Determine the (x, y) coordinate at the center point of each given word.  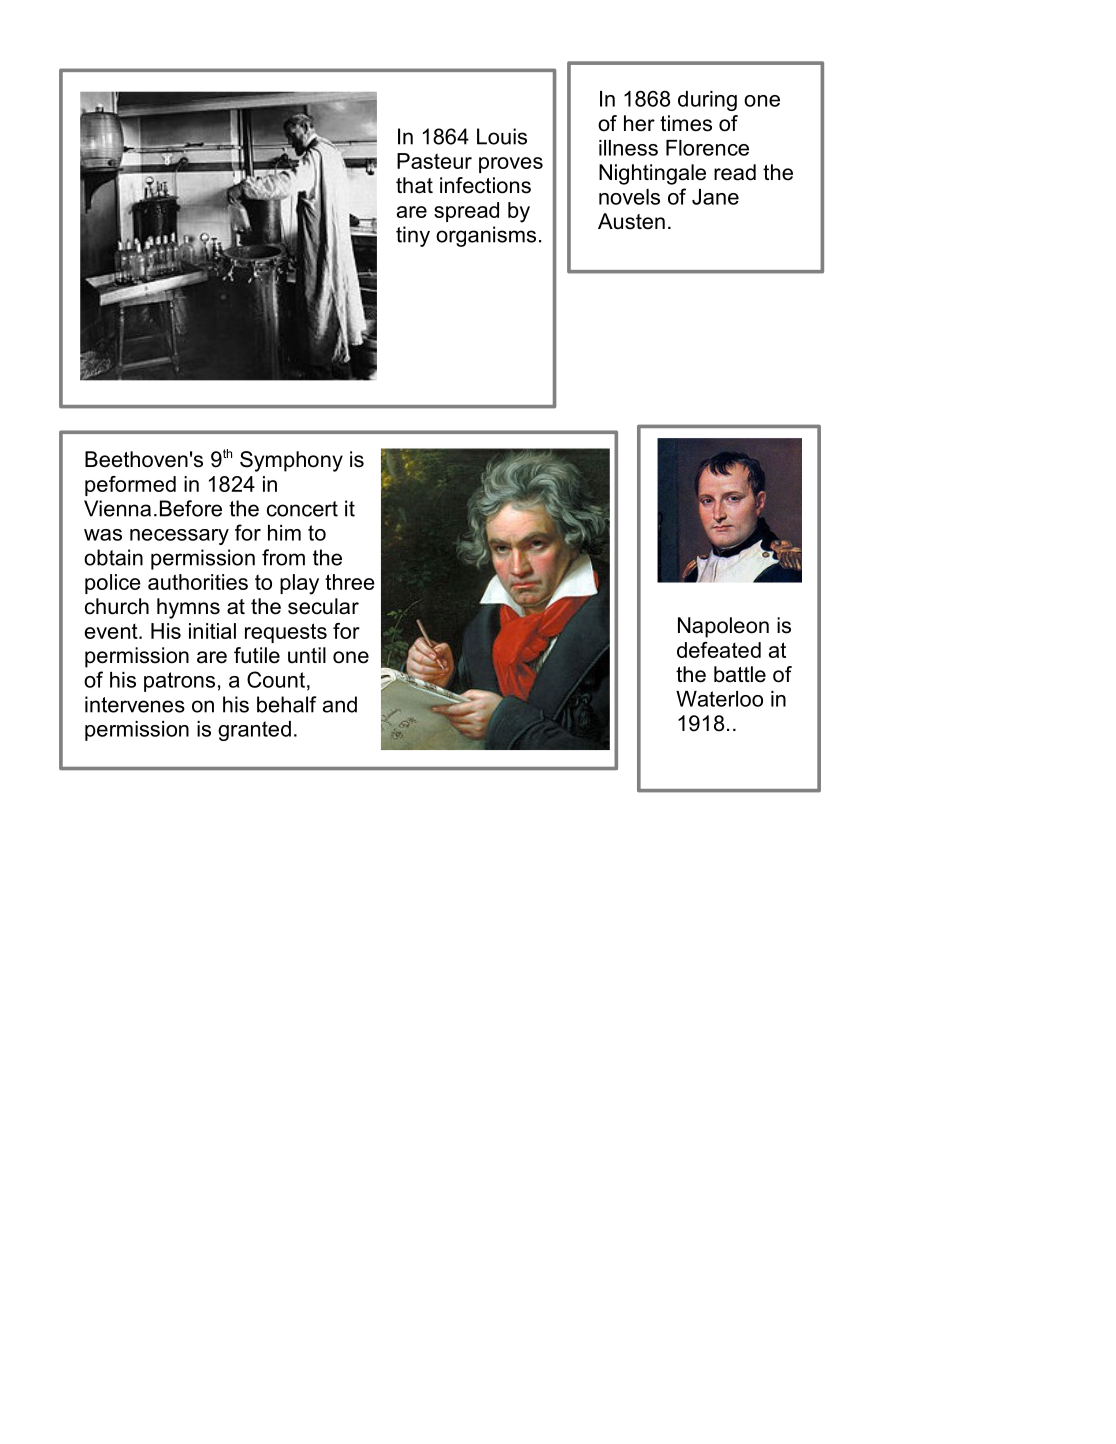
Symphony (291, 461)
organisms (486, 236)
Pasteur (434, 161)
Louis (502, 136)
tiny (413, 236)
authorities (198, 582)
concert (302, 509)
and (340, 704)
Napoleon (723, 627)
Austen (631, 221)
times (686, 123)
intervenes (135, 704)
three (350, 582)
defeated (719, 650)
